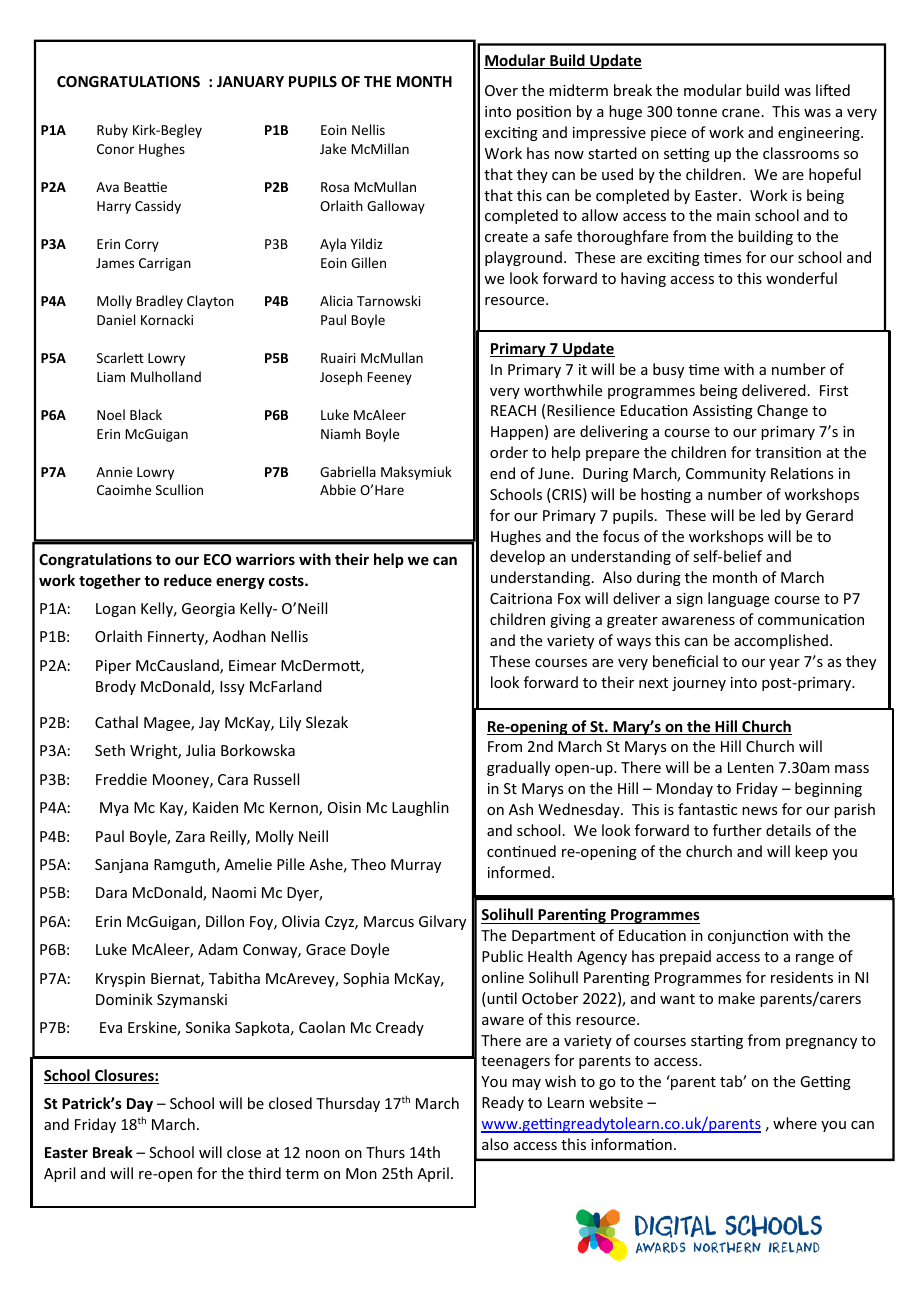 This page has height=1308, width=924. I want to click on Georgia, so click(208, 610).
